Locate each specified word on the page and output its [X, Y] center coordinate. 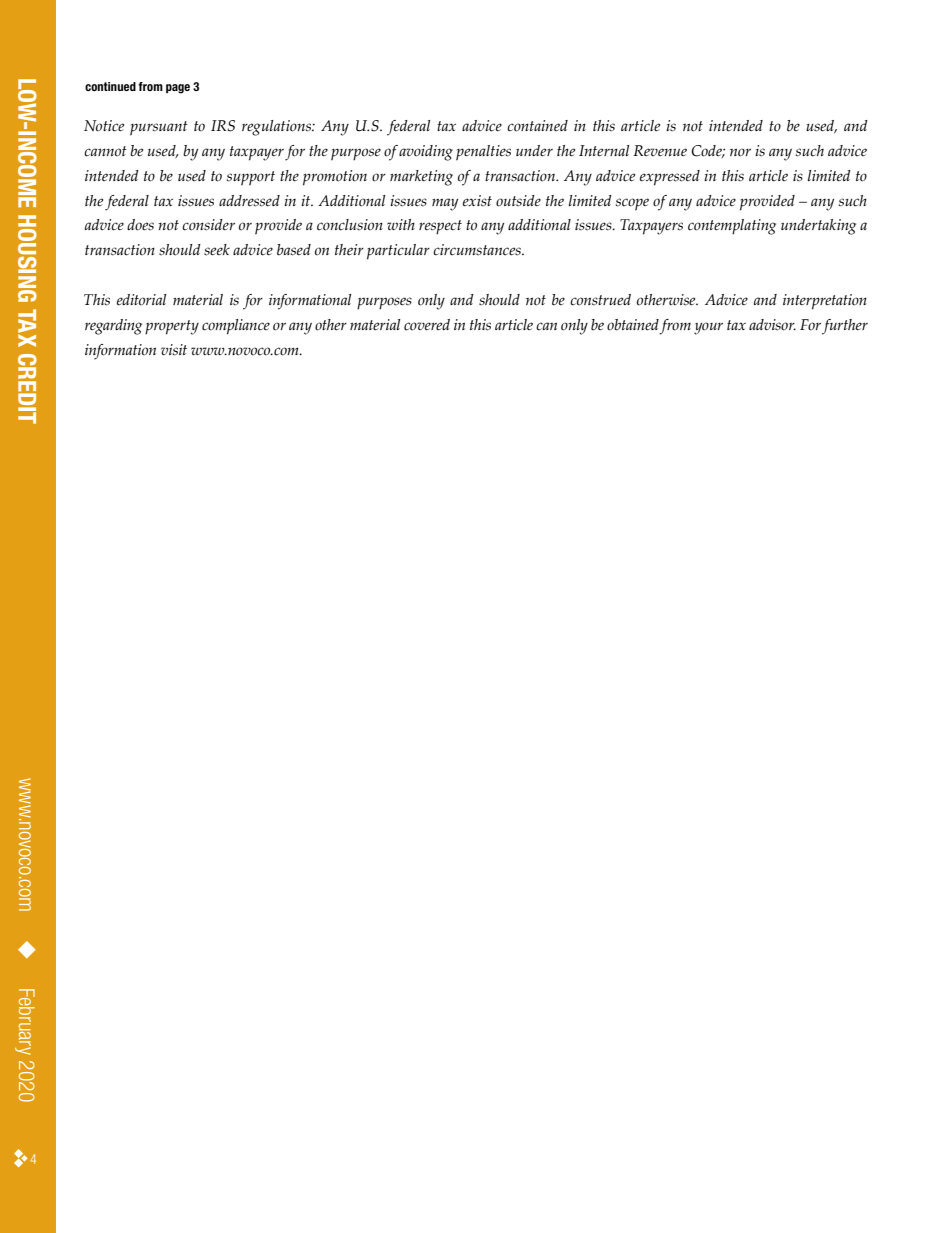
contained [537, 126]
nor [740, 152]
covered [427, 325]
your [708, 328]
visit [174, 350]
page [178, 89]
